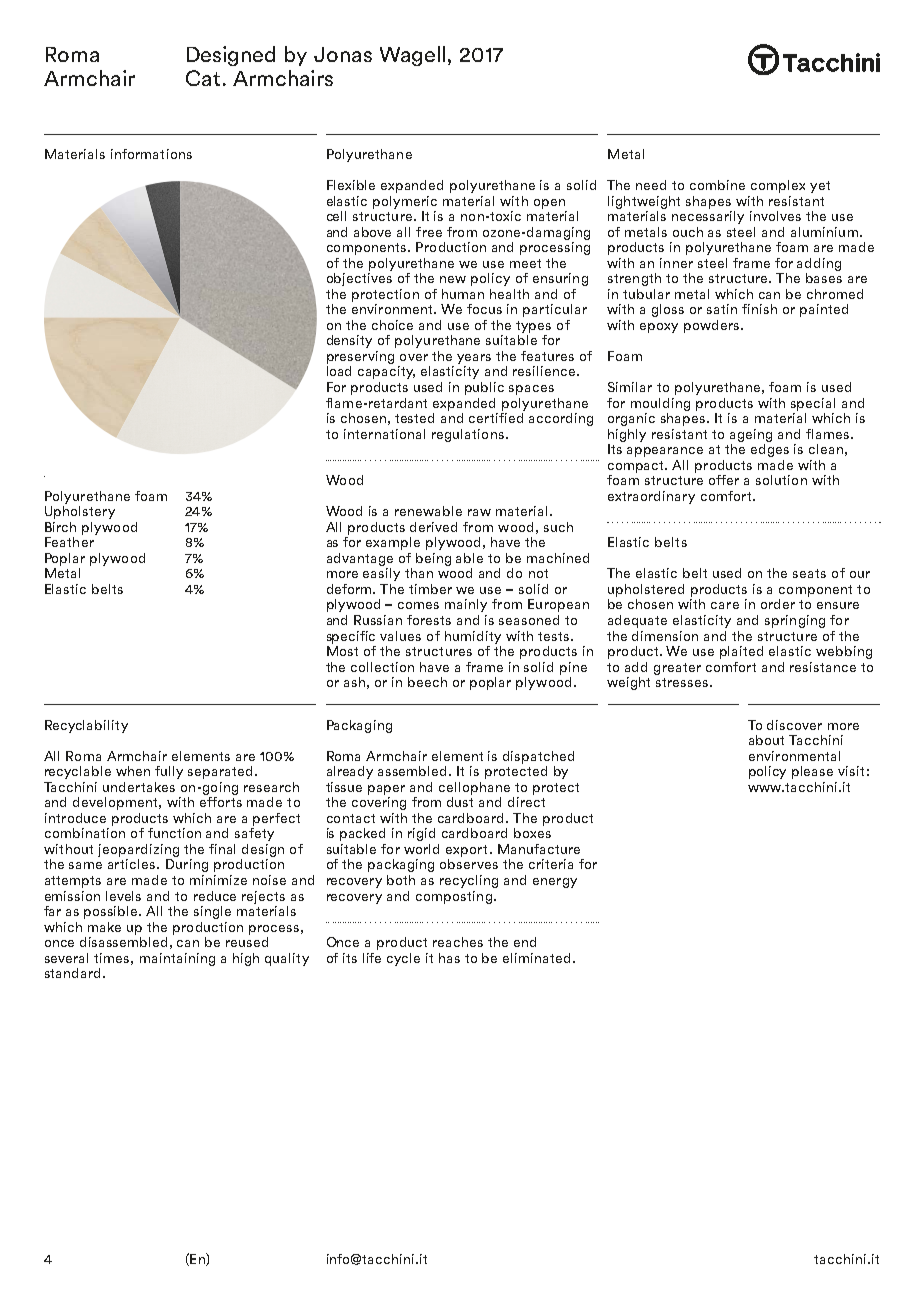 The width and height of the screenshot is (924, 1308). What do you see at coordinates (458, 942) in the screenshot?
I see `reaches` at bounding box center [458, 942].
